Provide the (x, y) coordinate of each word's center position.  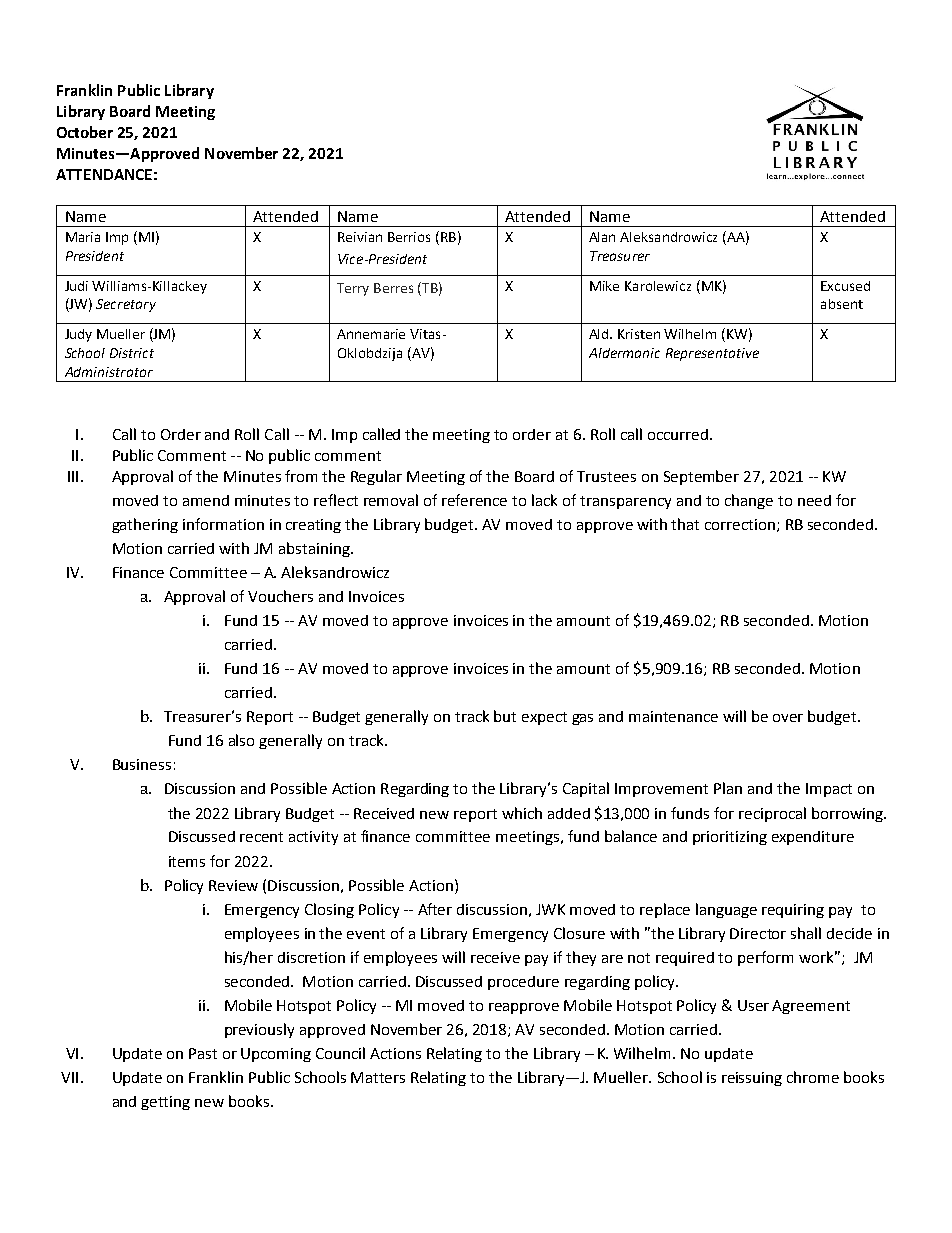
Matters (378, 1077)
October (85, 132)
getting (165, 1103)
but (505, 716)
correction (741, 525)
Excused (845, 286)
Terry (353, 289)
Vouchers (280, 596)
